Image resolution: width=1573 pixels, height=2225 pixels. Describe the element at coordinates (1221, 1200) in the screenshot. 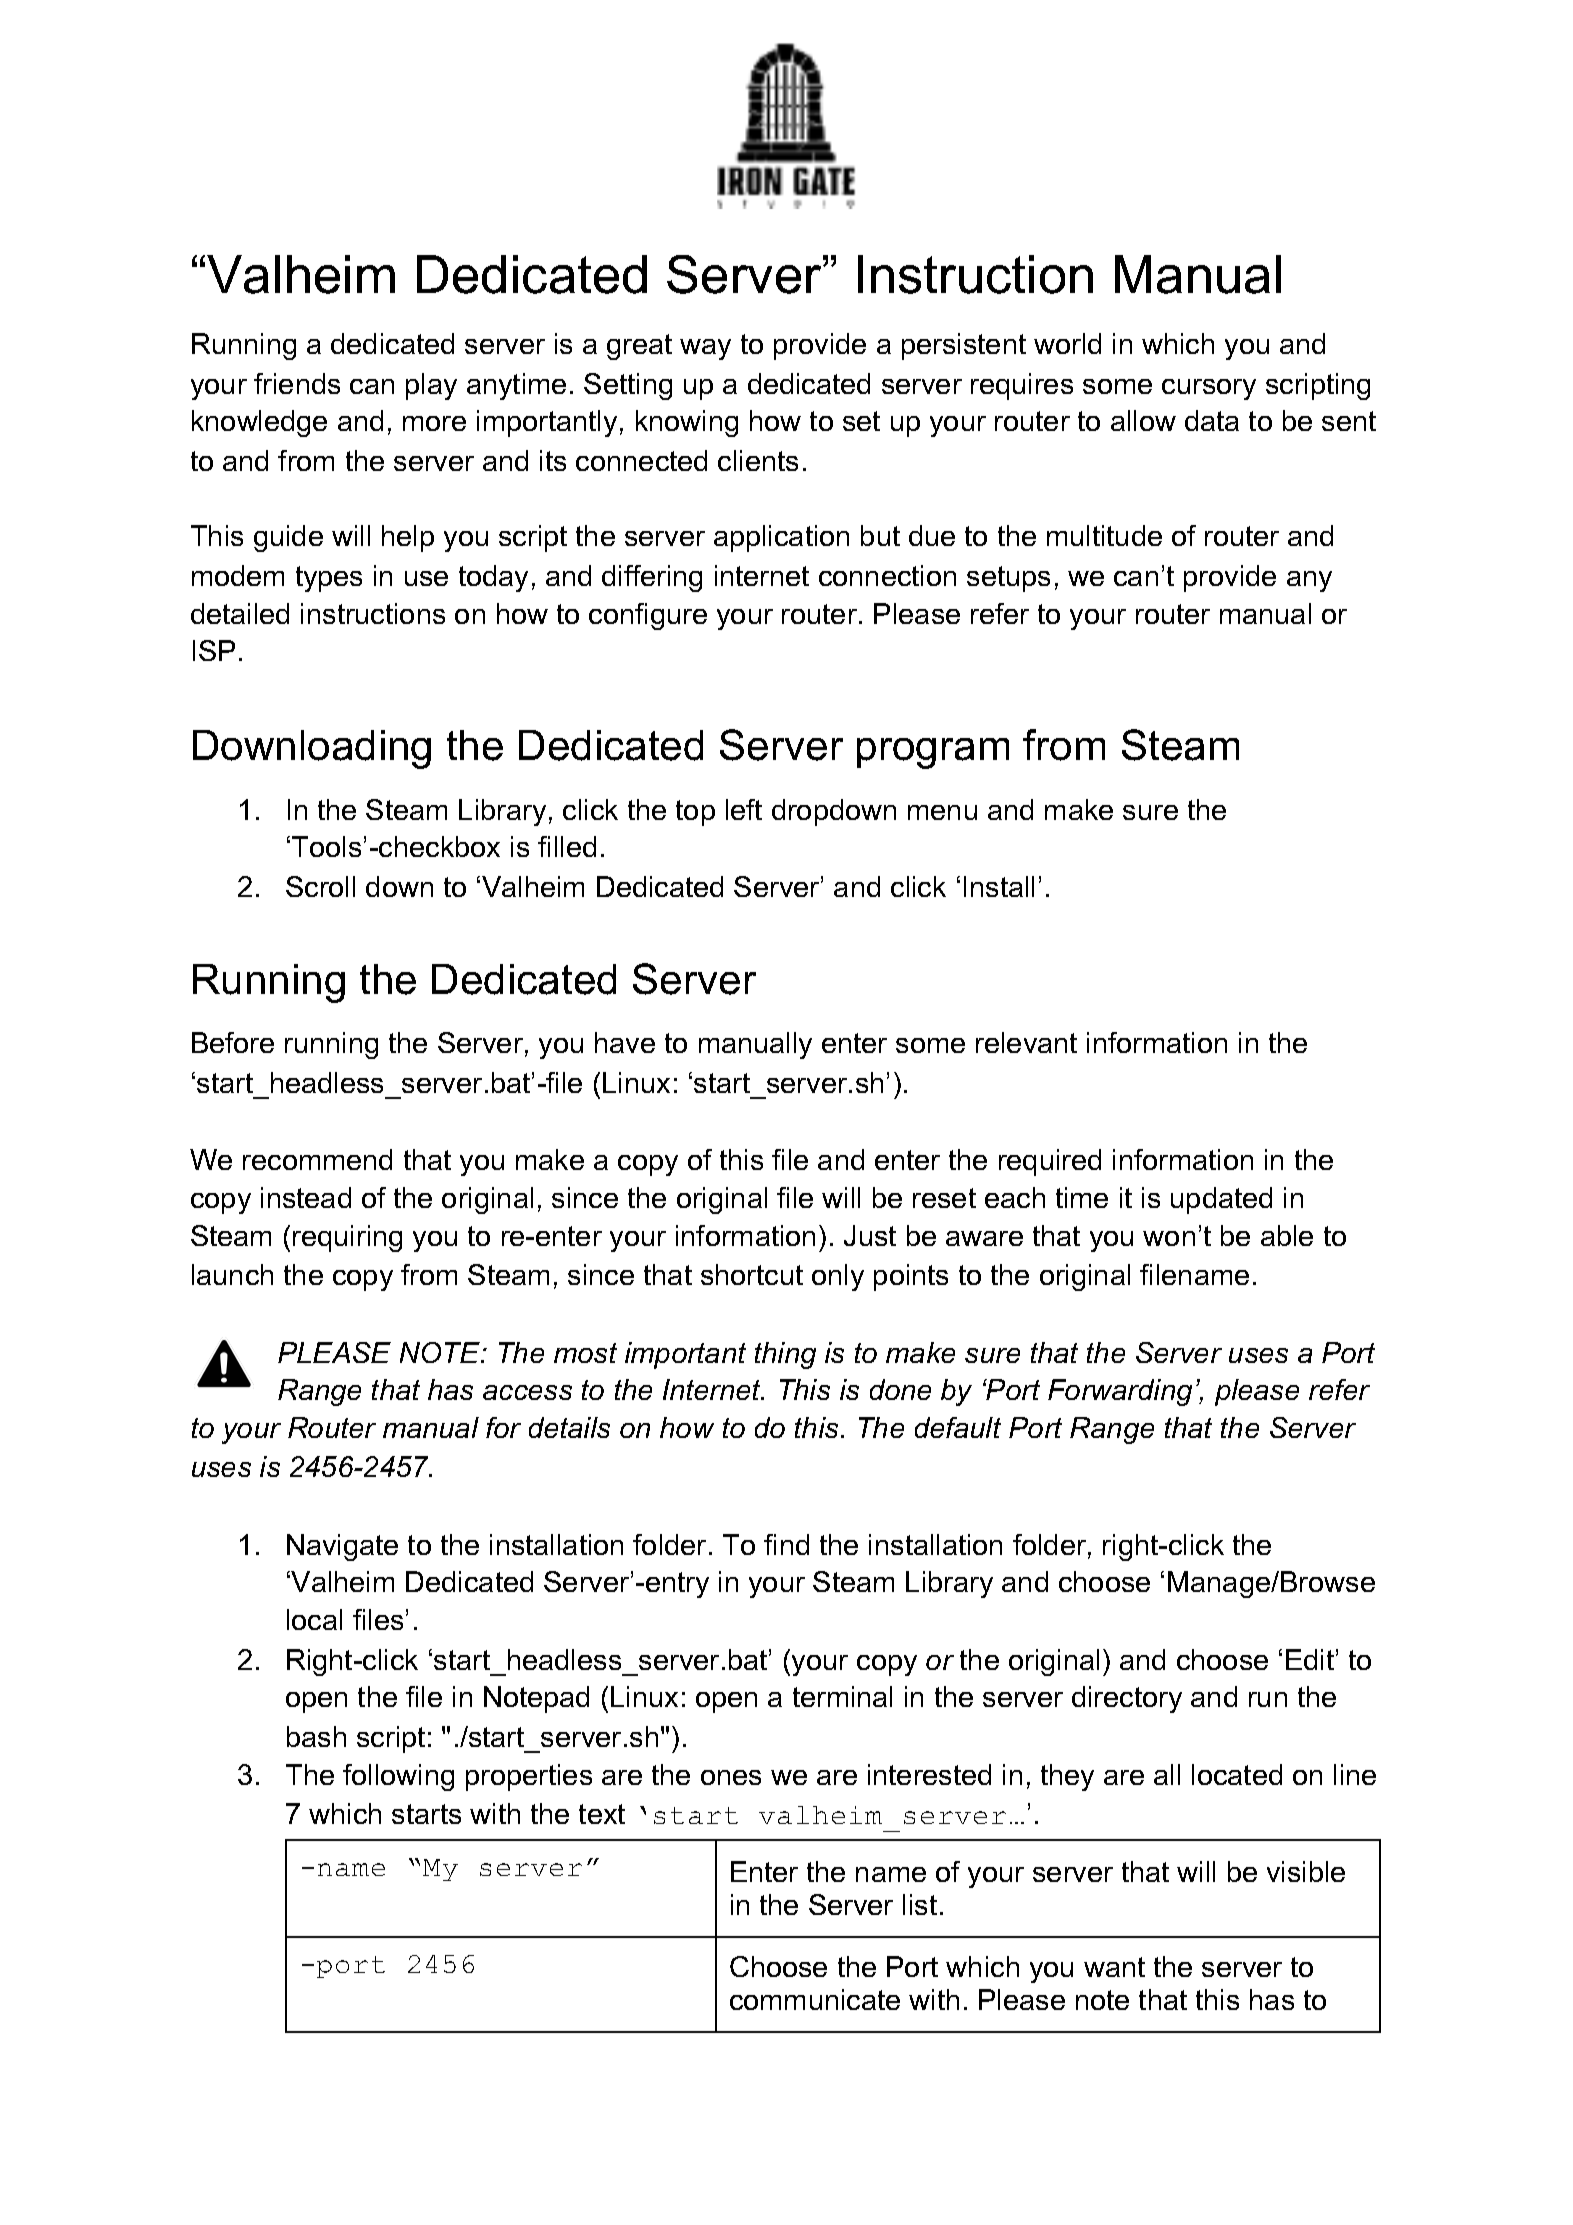

I see `updated` at that location.
